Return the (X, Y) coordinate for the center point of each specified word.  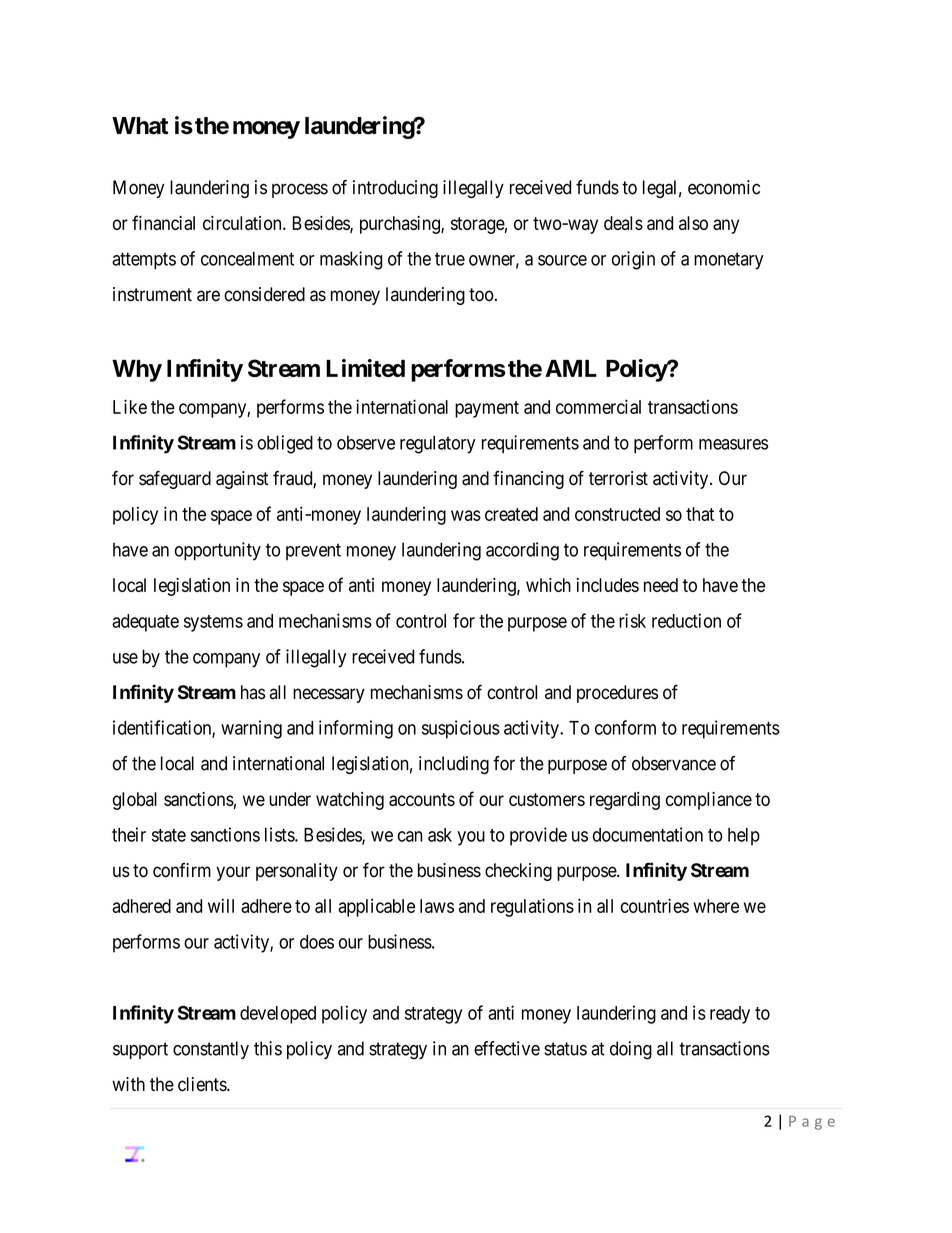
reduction (686, 620)
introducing (395, 189)
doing (631, 1050)
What (140, 126)
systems (213, 623)
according (522, 551)
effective (507, 1048)
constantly (211, 1050)
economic (724, 187)
